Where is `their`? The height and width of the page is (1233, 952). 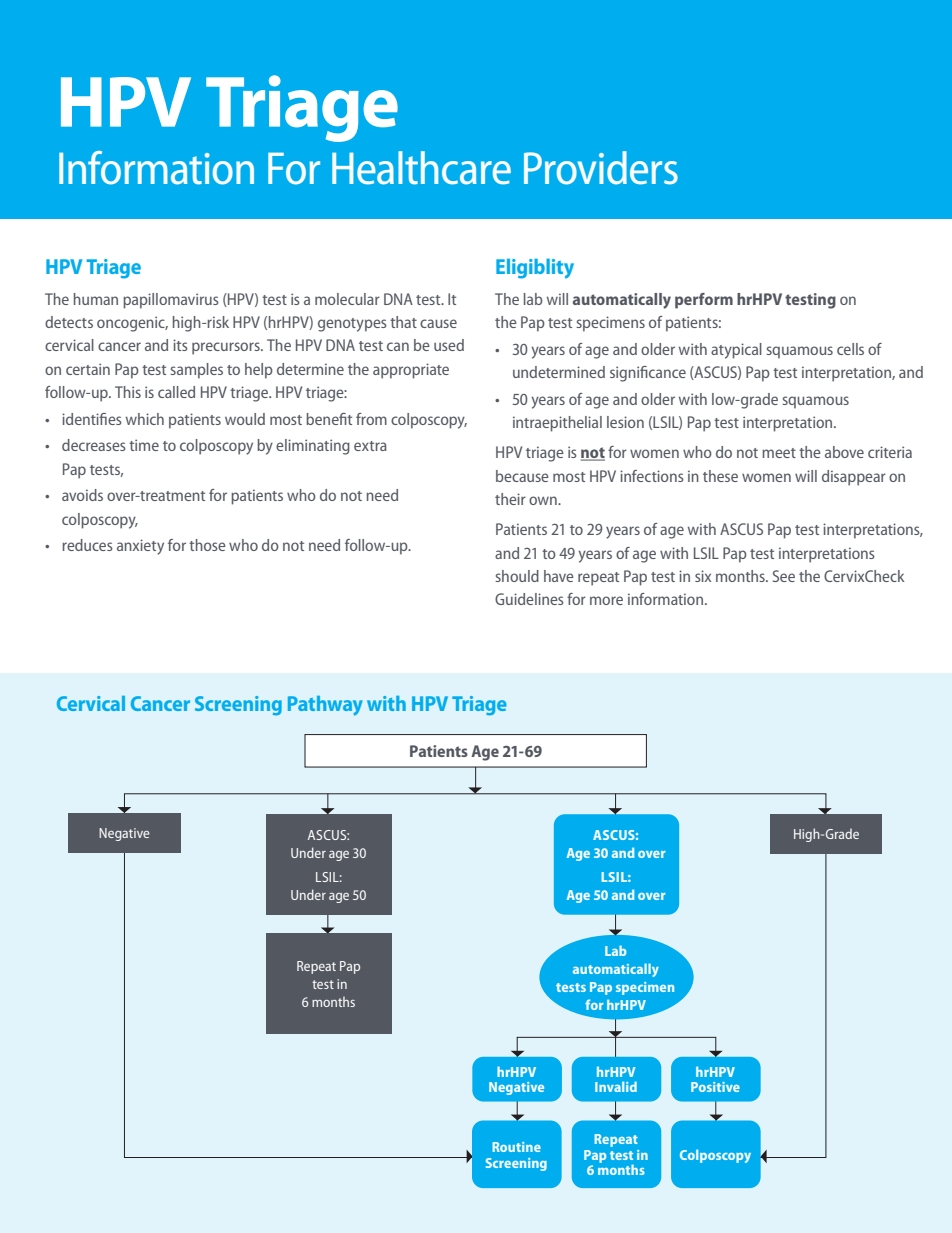 their is located at coordinates (510, 499).
